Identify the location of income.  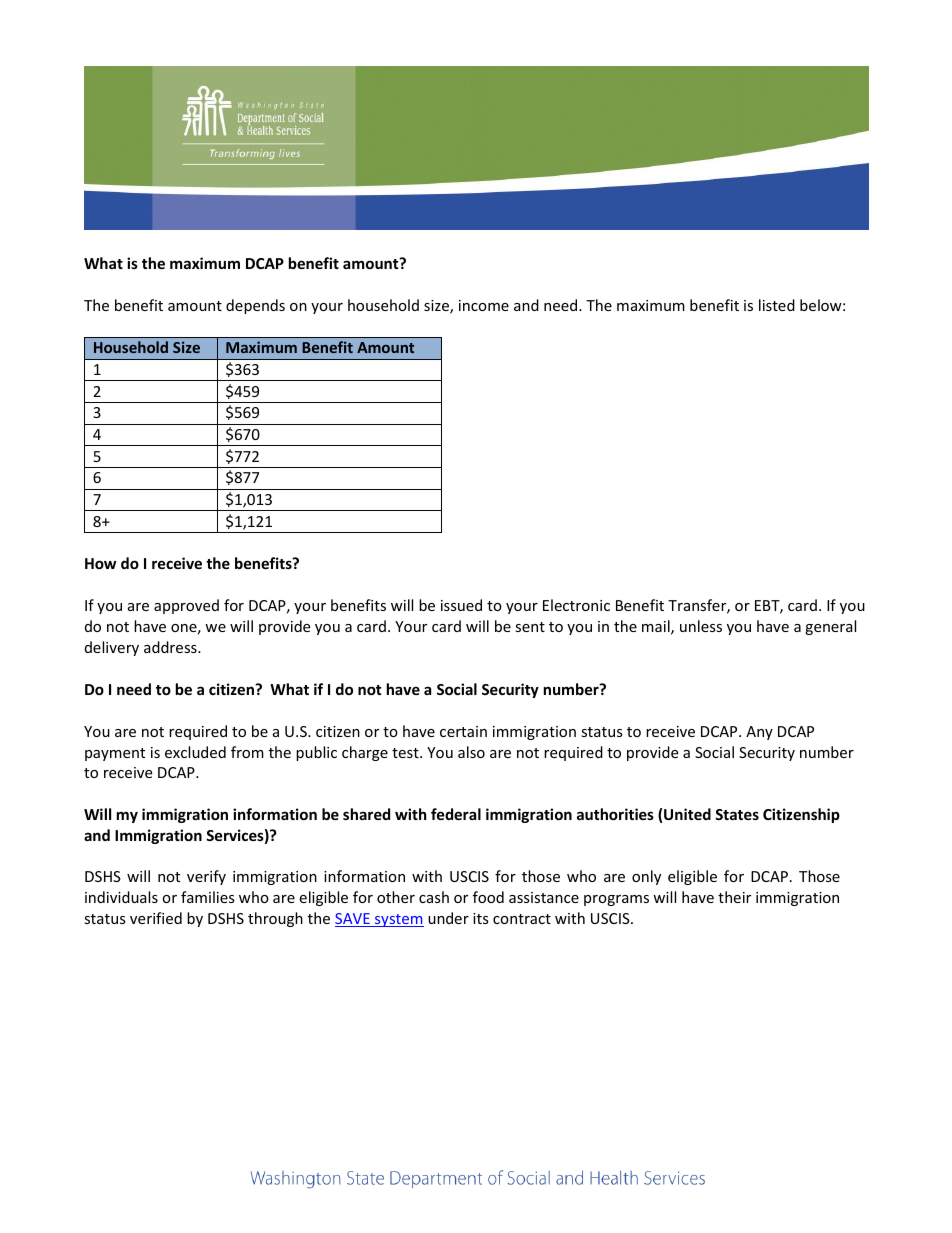
(484, 305).
